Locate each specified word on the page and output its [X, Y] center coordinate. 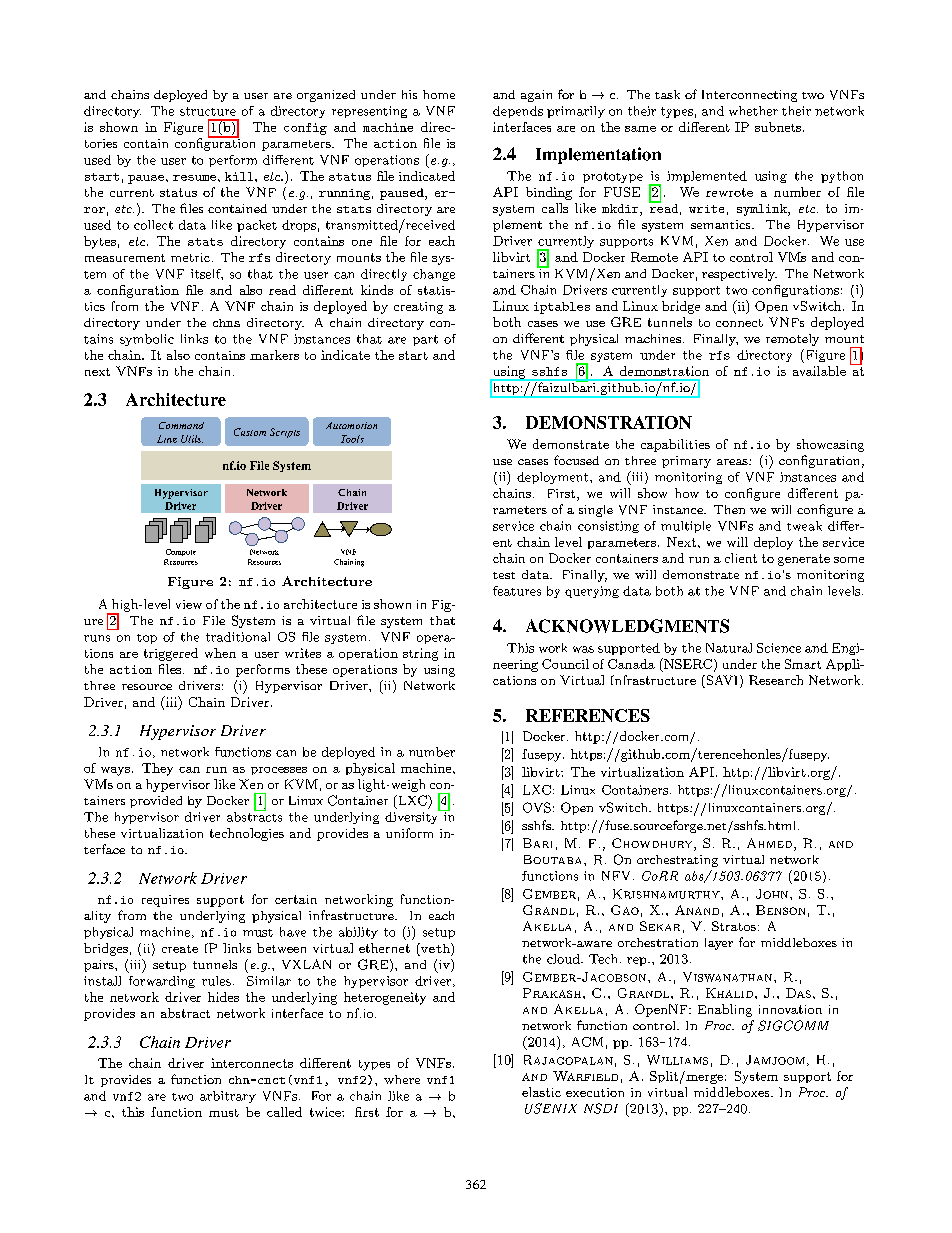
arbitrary [228, 1097]
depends [518, 112]
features [517, 591]
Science [779, 648]
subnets [779, 127]
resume [194, 178]
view [189, 604]
